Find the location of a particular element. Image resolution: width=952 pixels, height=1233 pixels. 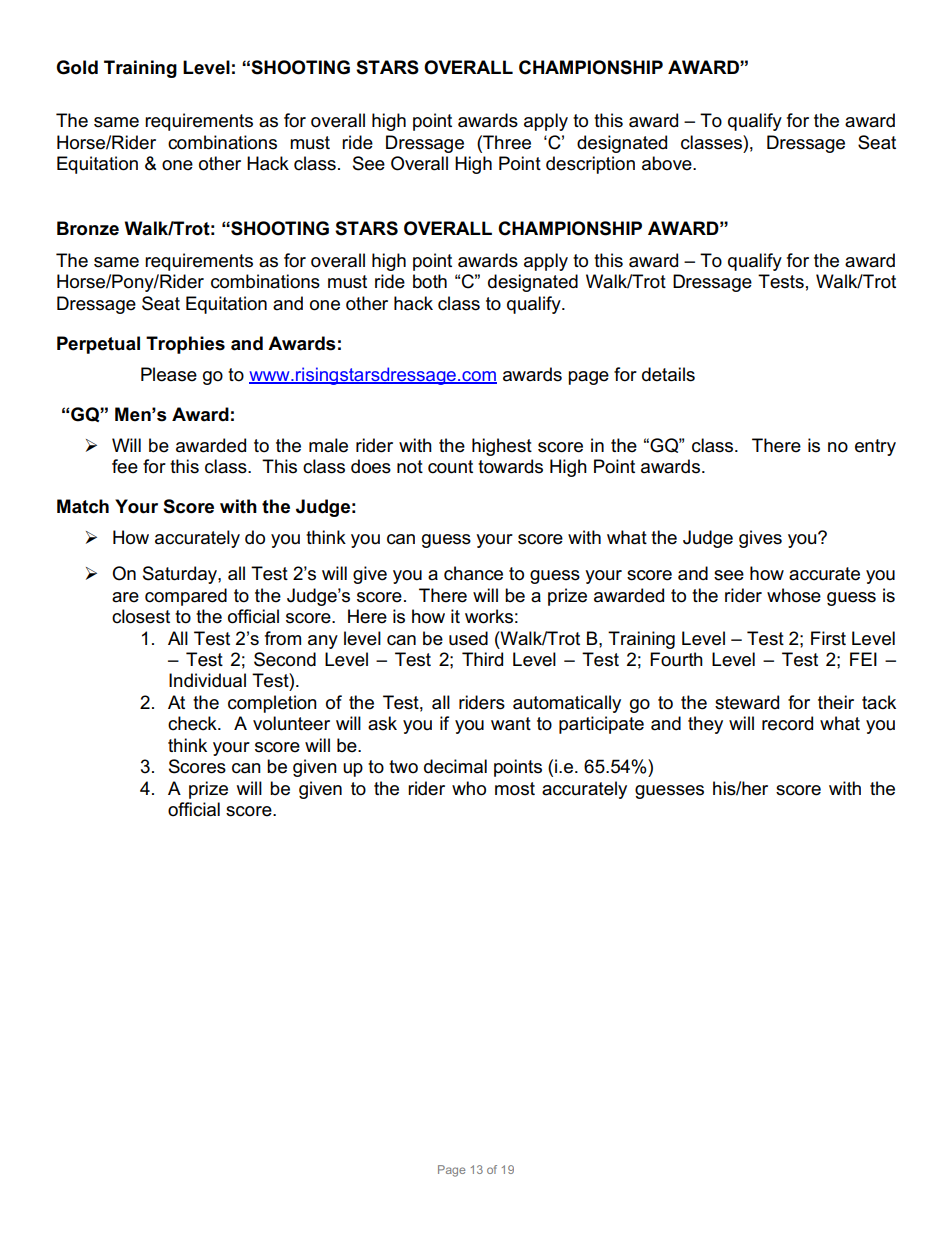

above is located at coordinates (668, 163).
